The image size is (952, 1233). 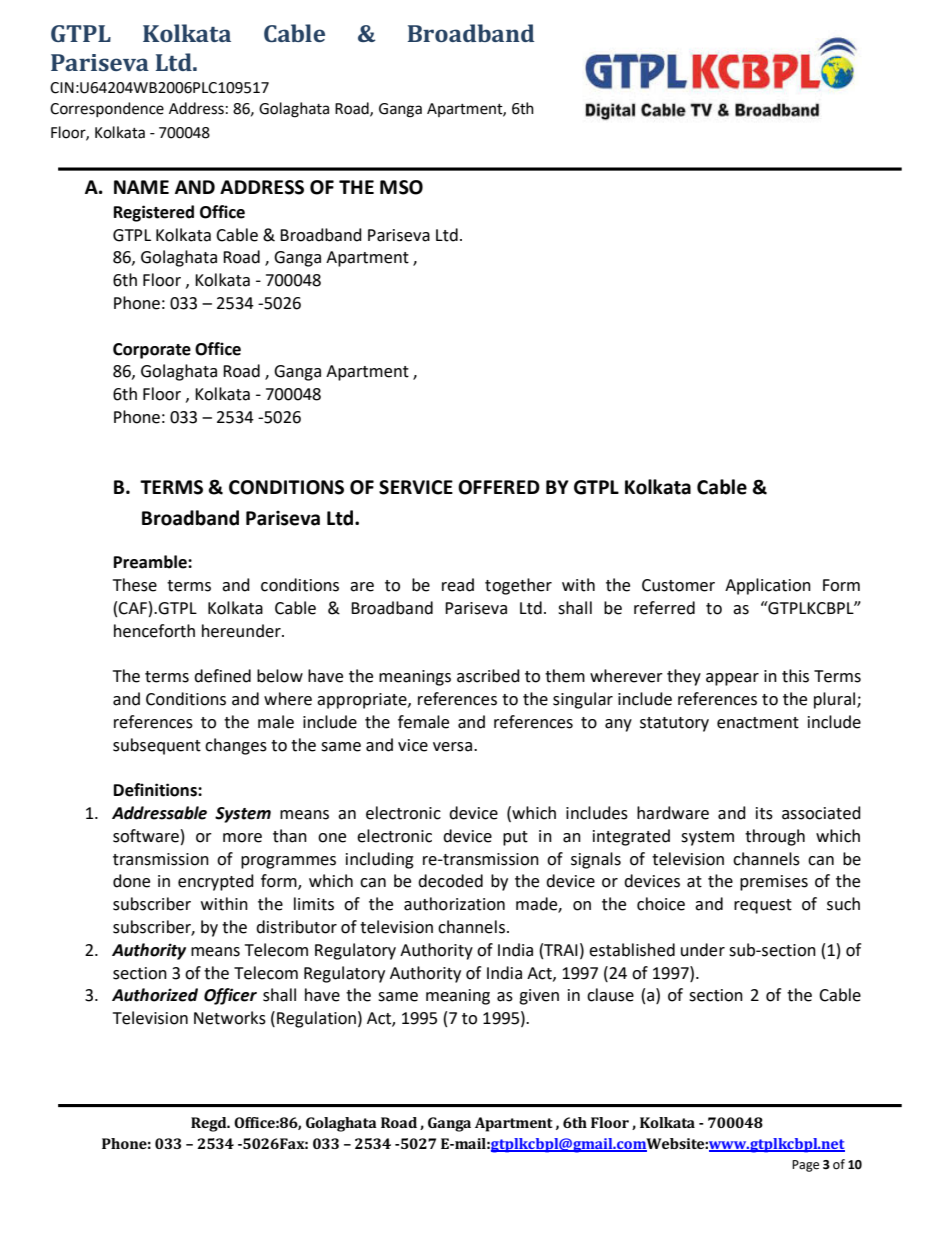 What do you see at coordinates (230, 1018) in the page?
I see `Networks` at bounding box center [230, 1018].
